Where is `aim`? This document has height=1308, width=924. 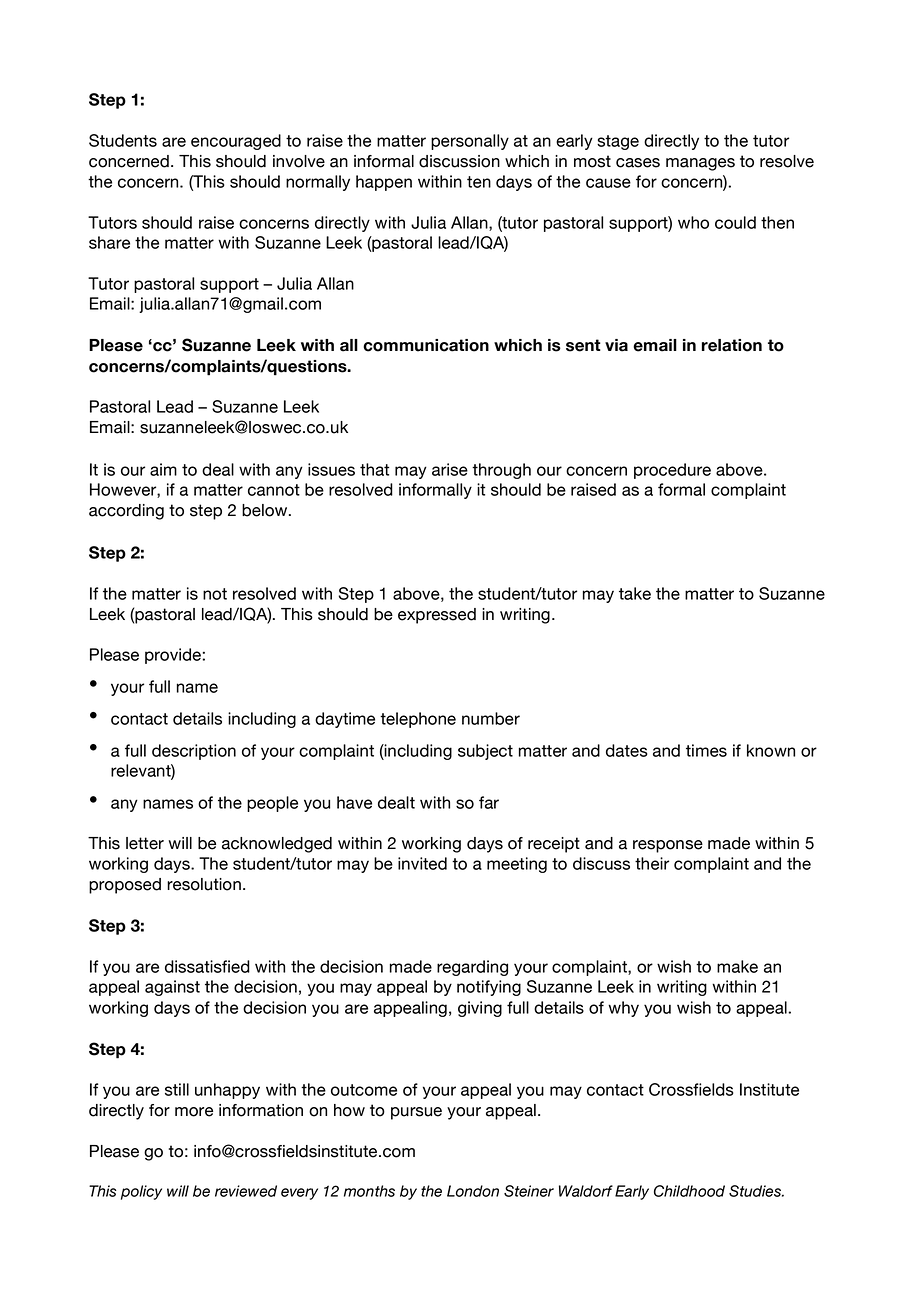 aim is located at coordinates (163, 469).
